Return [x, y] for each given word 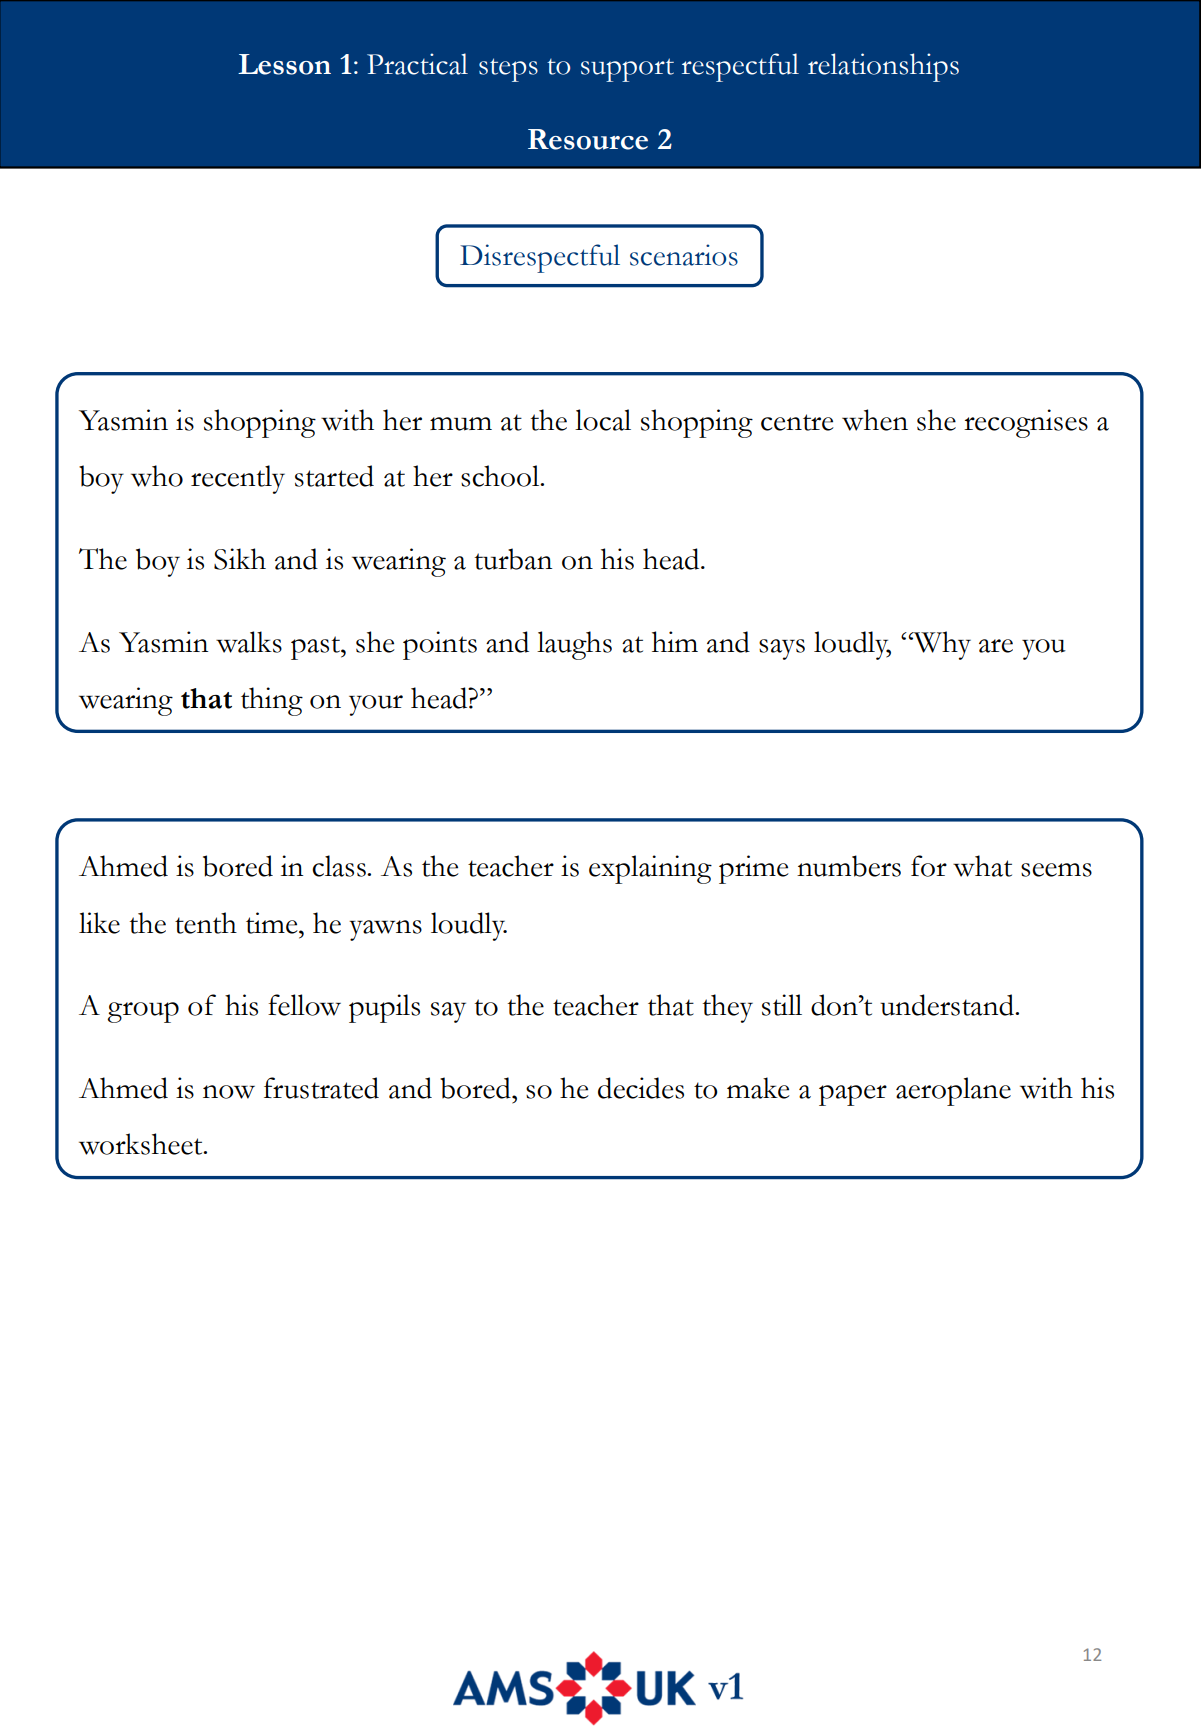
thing [272, 701]
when [875, 420]
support [627, 70]
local [603, 420]
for [929, 866]
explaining [650, 869]
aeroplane [953, 1091]
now [229, 1092]
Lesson [284, 64]
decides [641, 1088]
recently [238, 479]
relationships [883, 67]
